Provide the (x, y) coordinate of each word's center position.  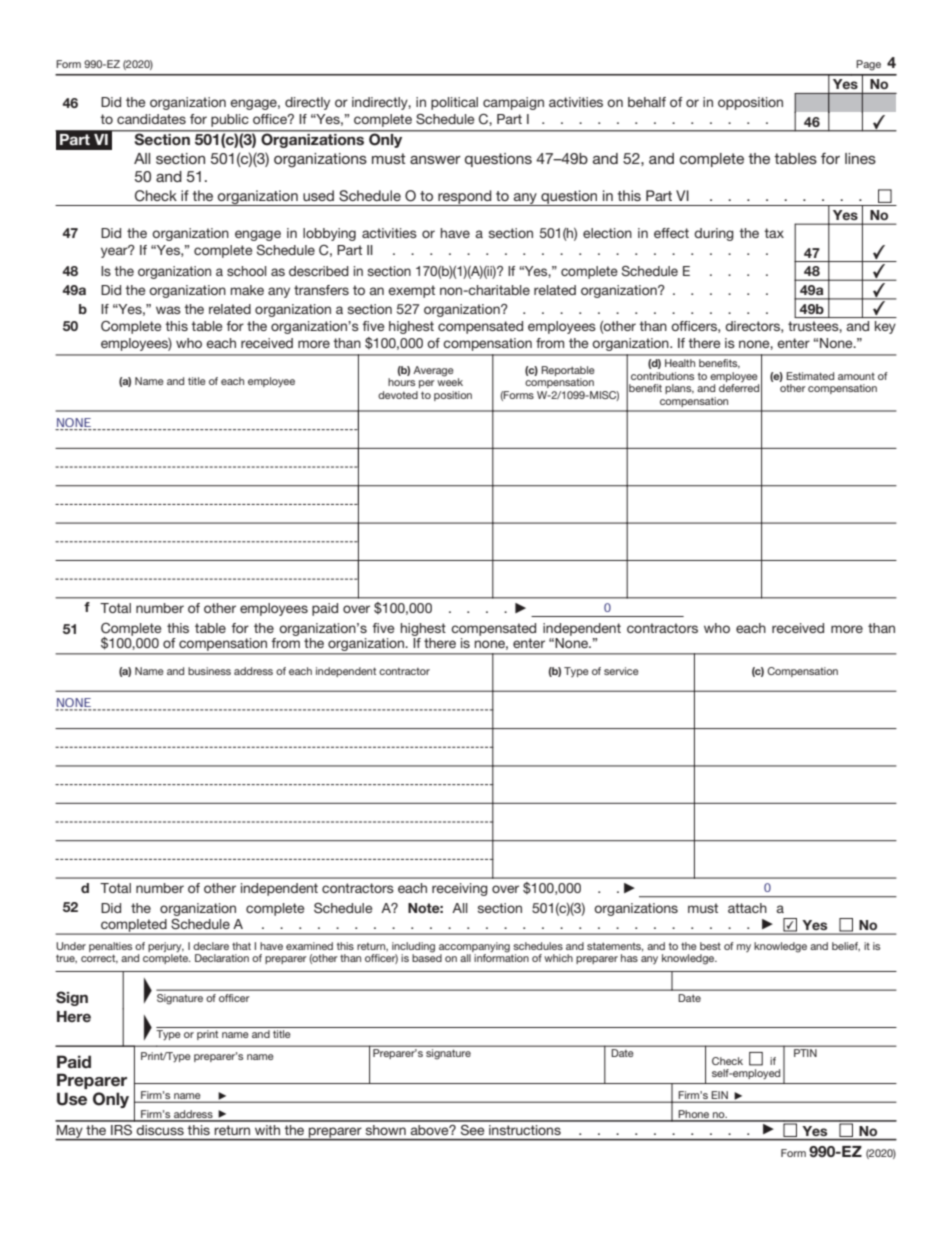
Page (868, 65)
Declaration (222, 958)
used (318, 195)
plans (679, 389)
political (454, 103)
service (621, 671)
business (209, 671)
